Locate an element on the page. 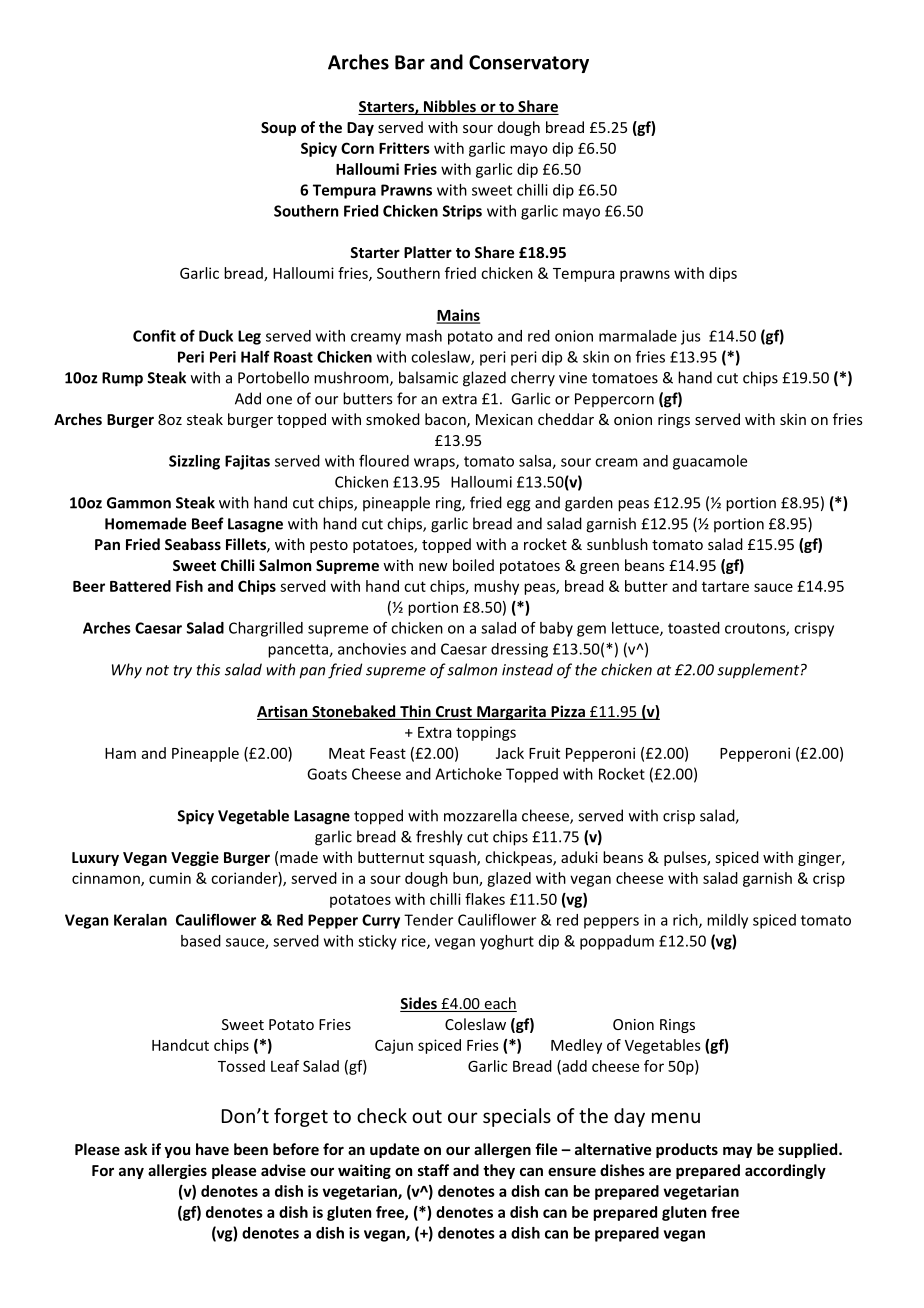 This image has height=1308, width=924. Fish is located at coordinates (189, 586).
